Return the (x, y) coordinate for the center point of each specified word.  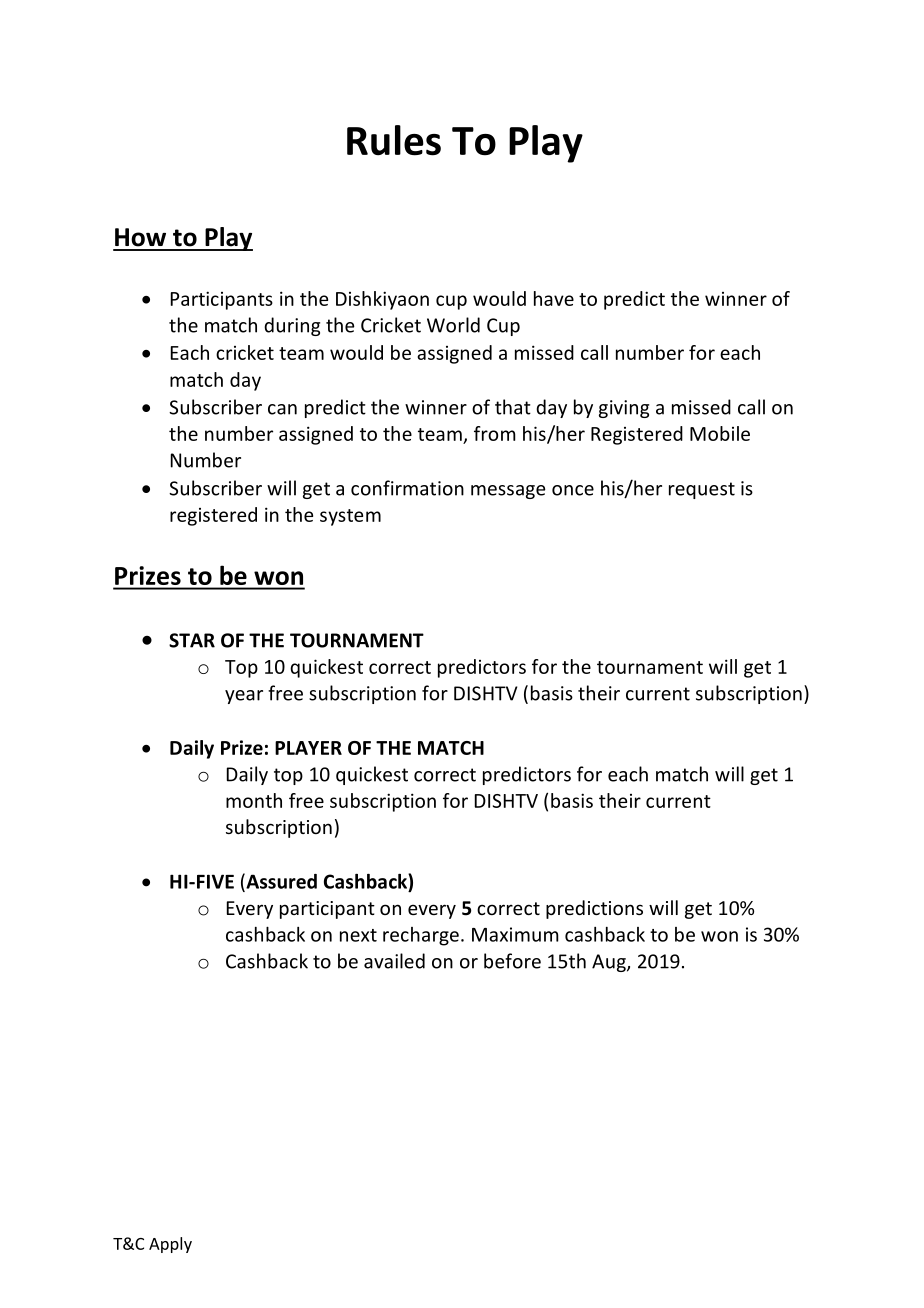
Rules (394, 140)
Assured (280, 882)
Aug (610, 963)
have (554, 298)
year (244, 697)
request (702, 490)
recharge (421, 936)
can (282, 409)
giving (624, 409)
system (350, 517)
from (495, 433)
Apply (170, 1245)
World (453, 325)
